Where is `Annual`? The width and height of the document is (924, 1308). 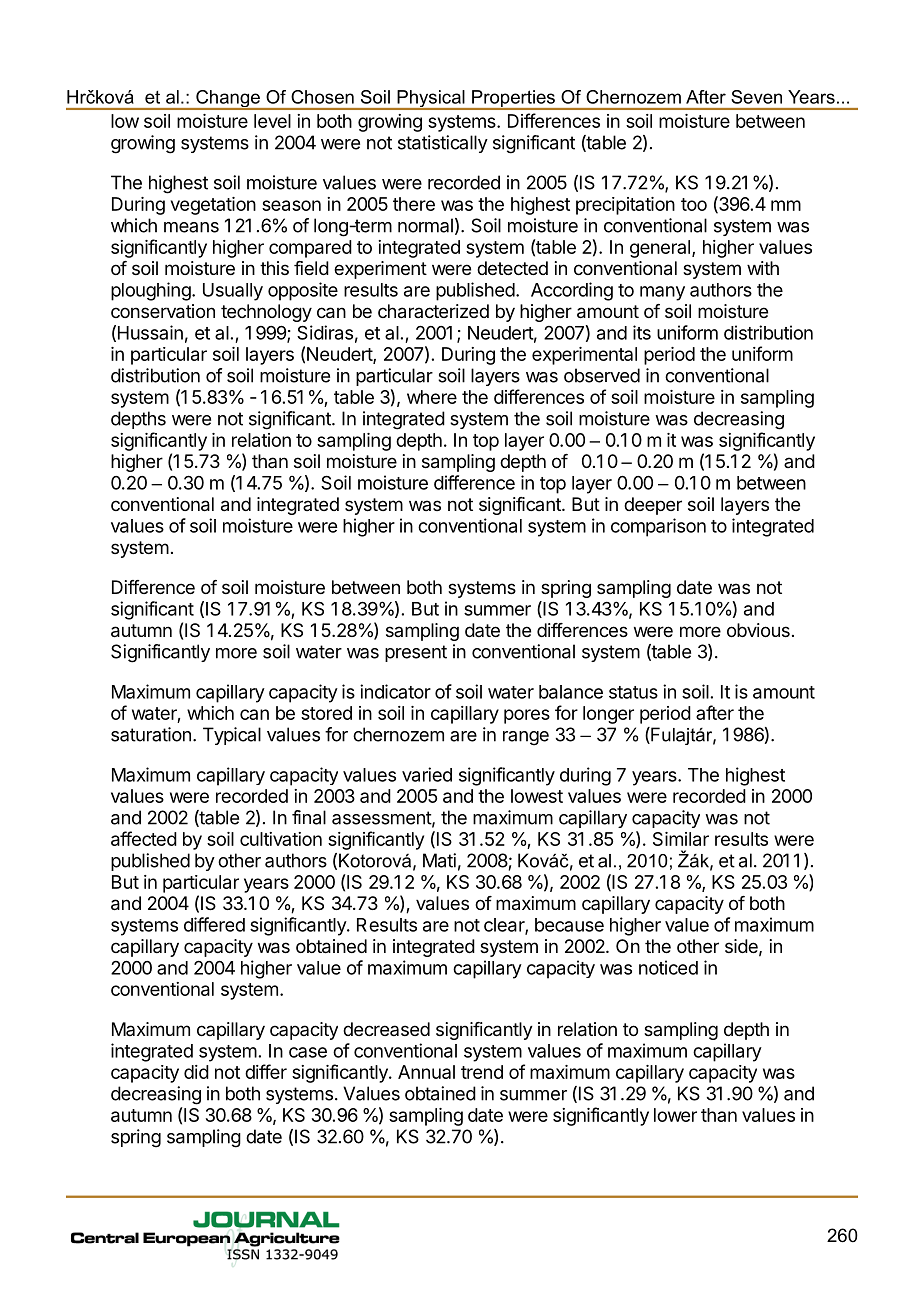
Annual is located at coordinates (426, 1072).
